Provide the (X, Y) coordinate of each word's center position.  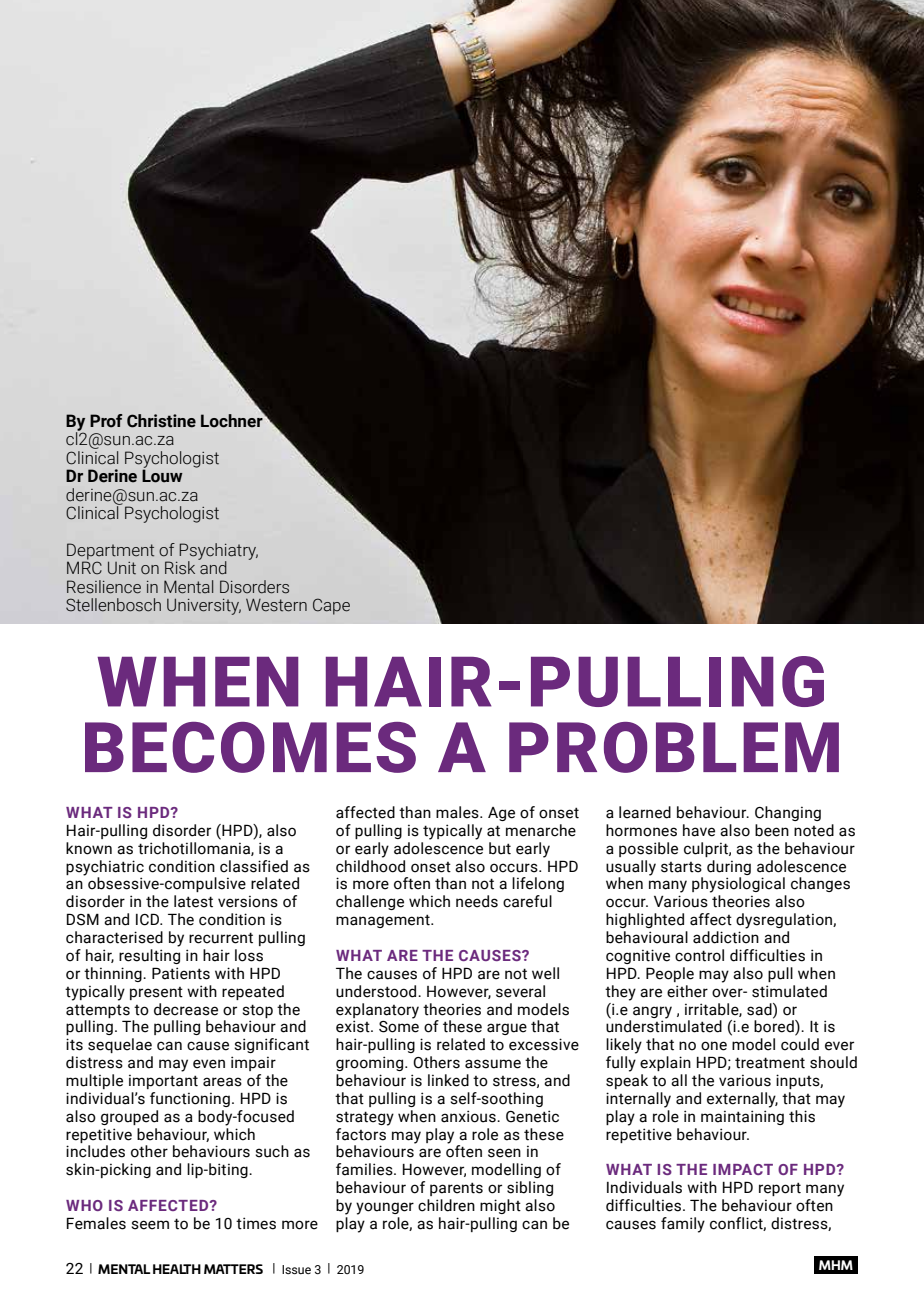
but (500, 848)
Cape (331, 606)
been (772, 830)
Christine (161, 421)
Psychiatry (218, 552)
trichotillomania (195, 849)
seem (150, 1225)
